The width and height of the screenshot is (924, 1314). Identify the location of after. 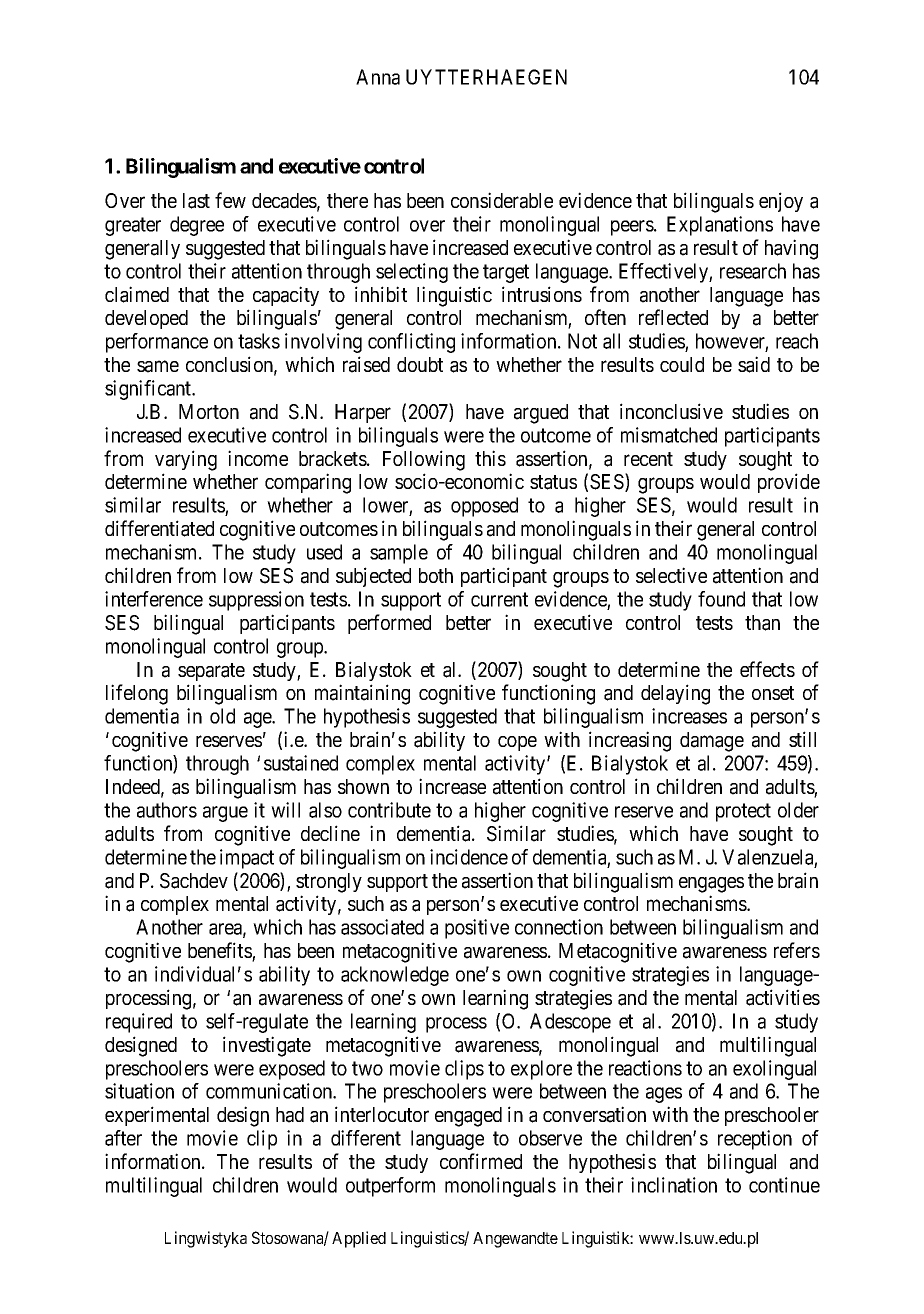
(123, 1138).
